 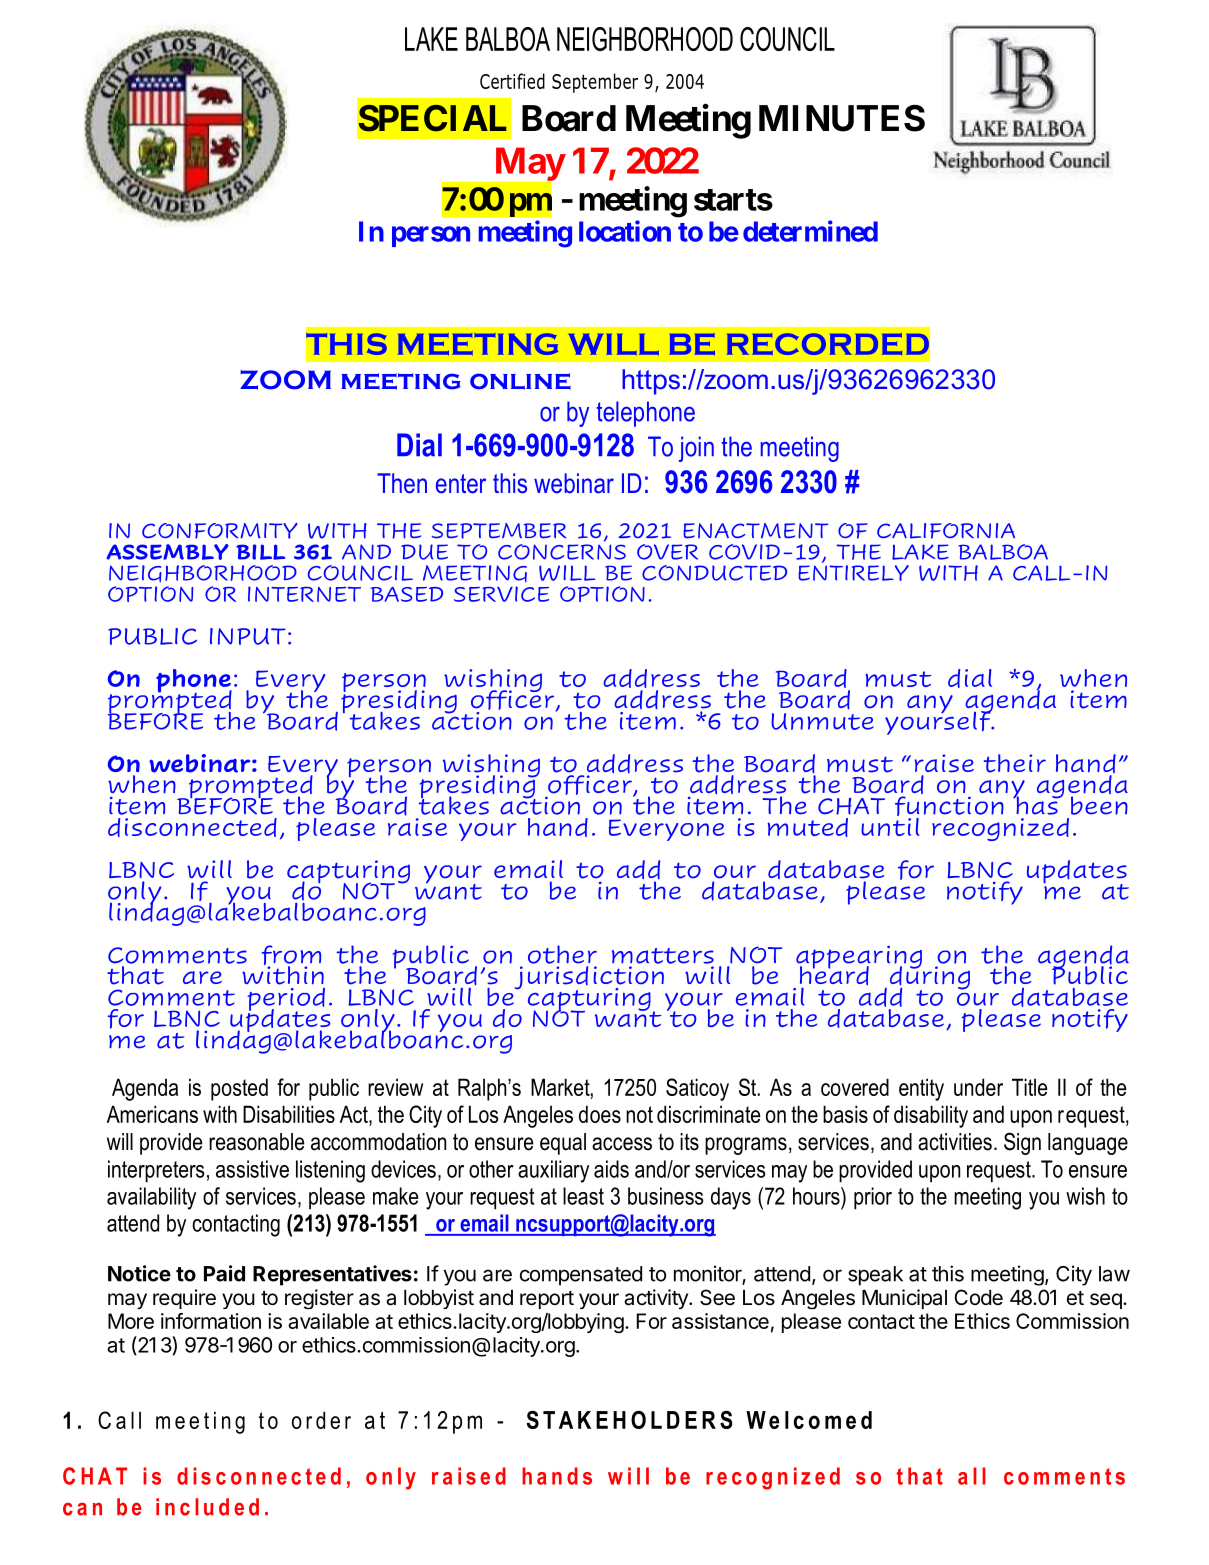 What do you see at coordinates (1015, 763) in the document?
I see `their` at bounding box center [1015, 763].
